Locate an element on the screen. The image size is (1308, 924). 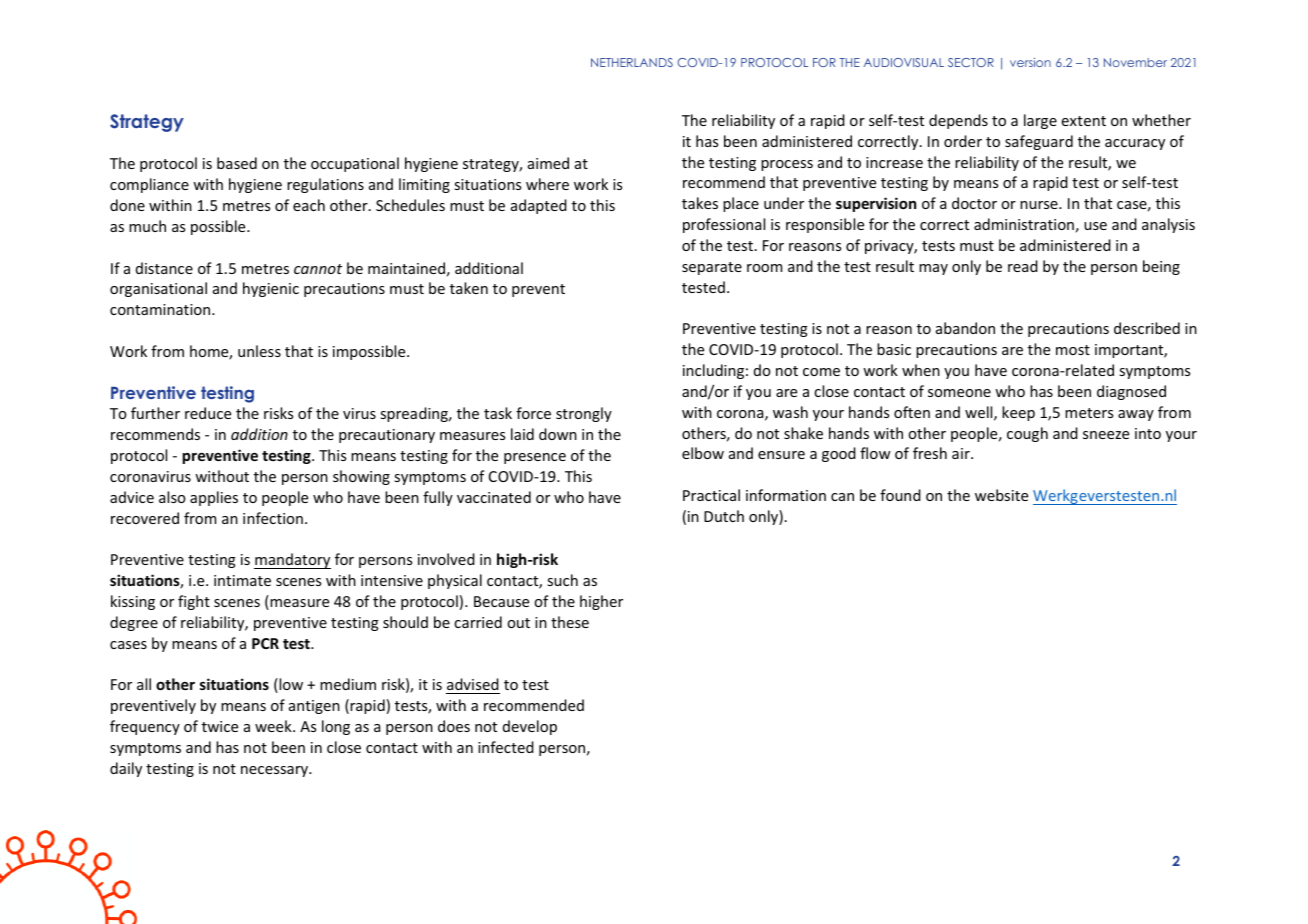
necessary is located at coordinates (275, 771).
